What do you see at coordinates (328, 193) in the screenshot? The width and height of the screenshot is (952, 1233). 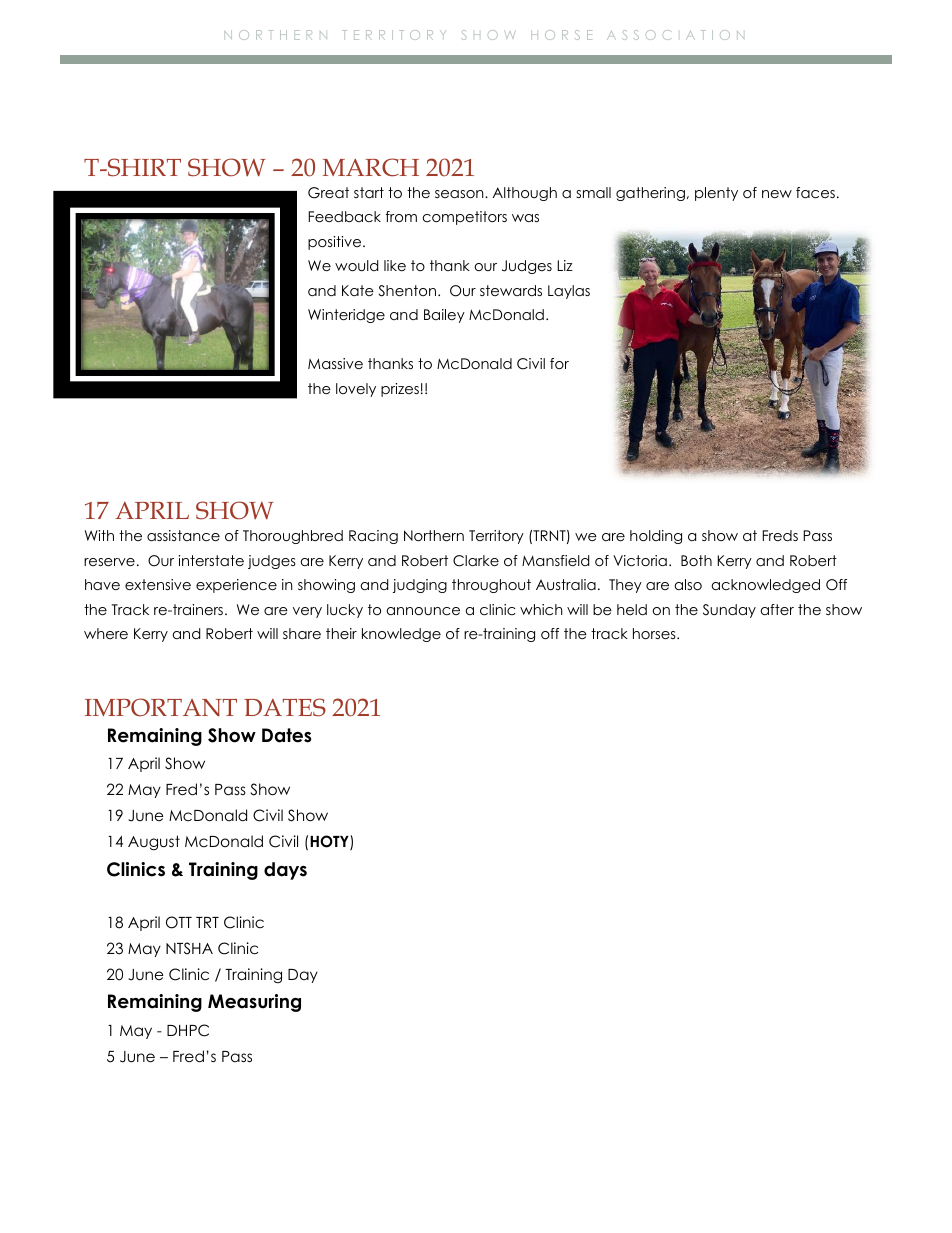 I see `Great` at bounding box center [328, 193].
